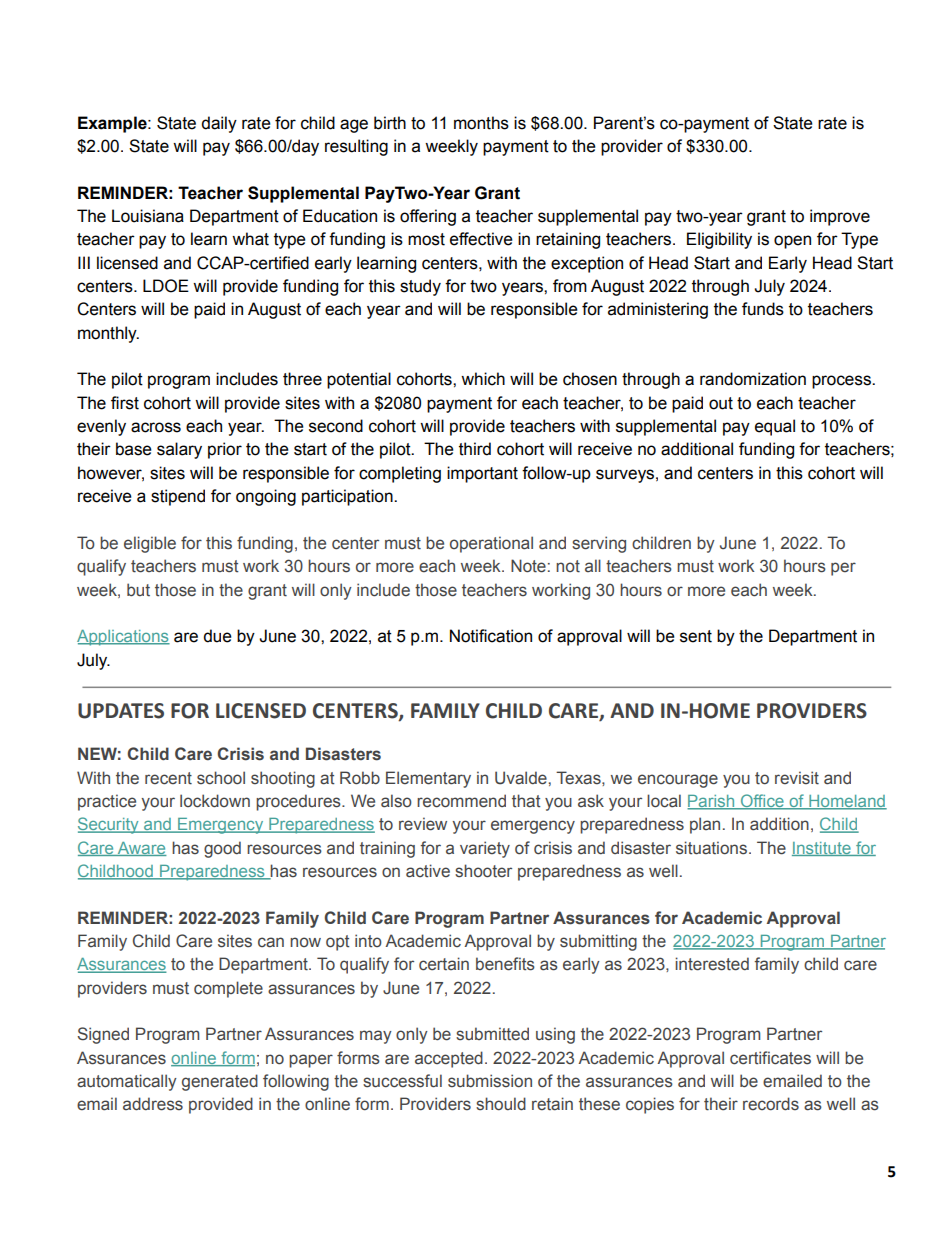 The image size is (952, 1233). I want to click on improve, so click(840, 217).
